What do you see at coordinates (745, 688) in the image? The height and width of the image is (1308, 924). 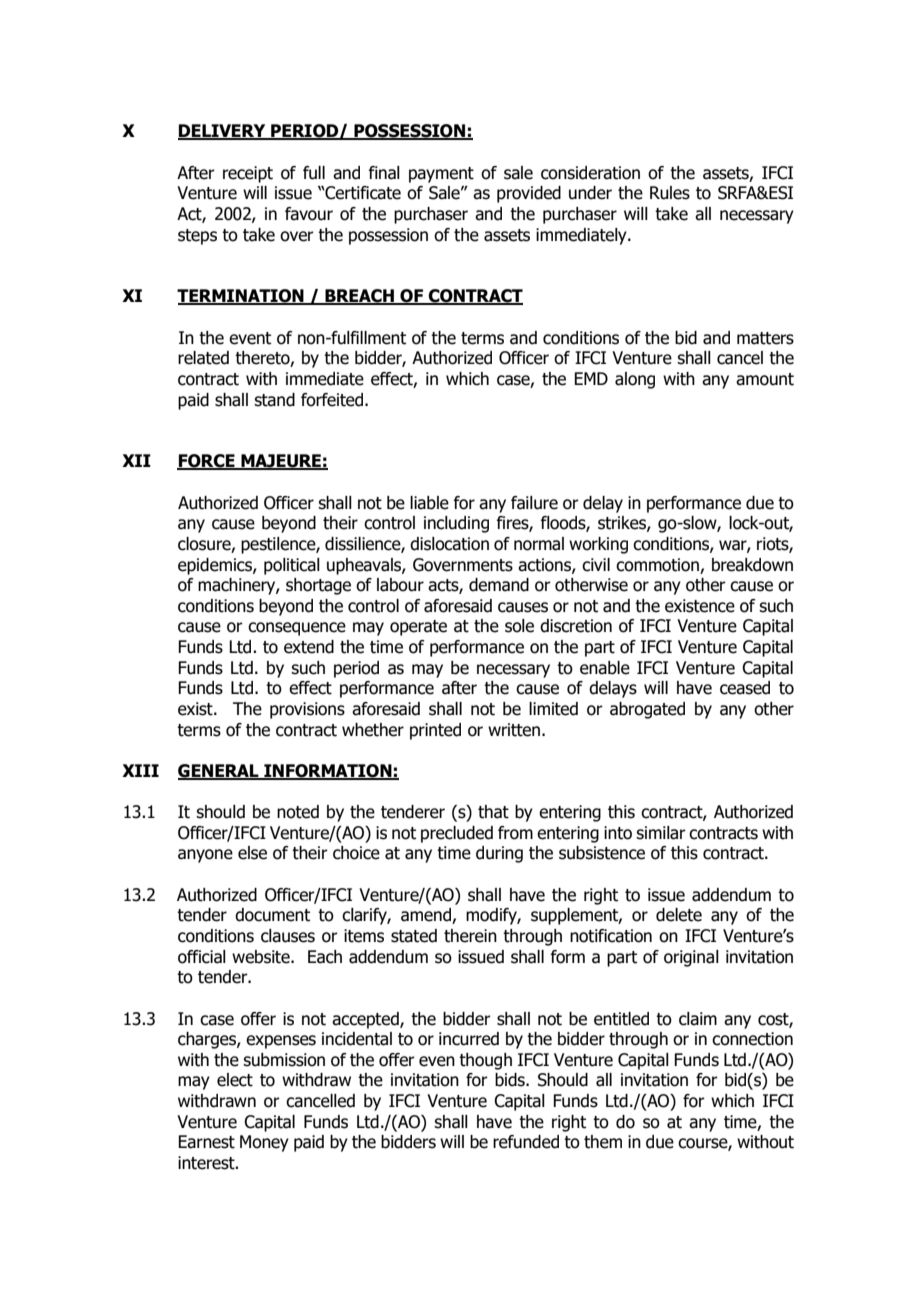 I see `ceased` at bounding box center [745, 688].
